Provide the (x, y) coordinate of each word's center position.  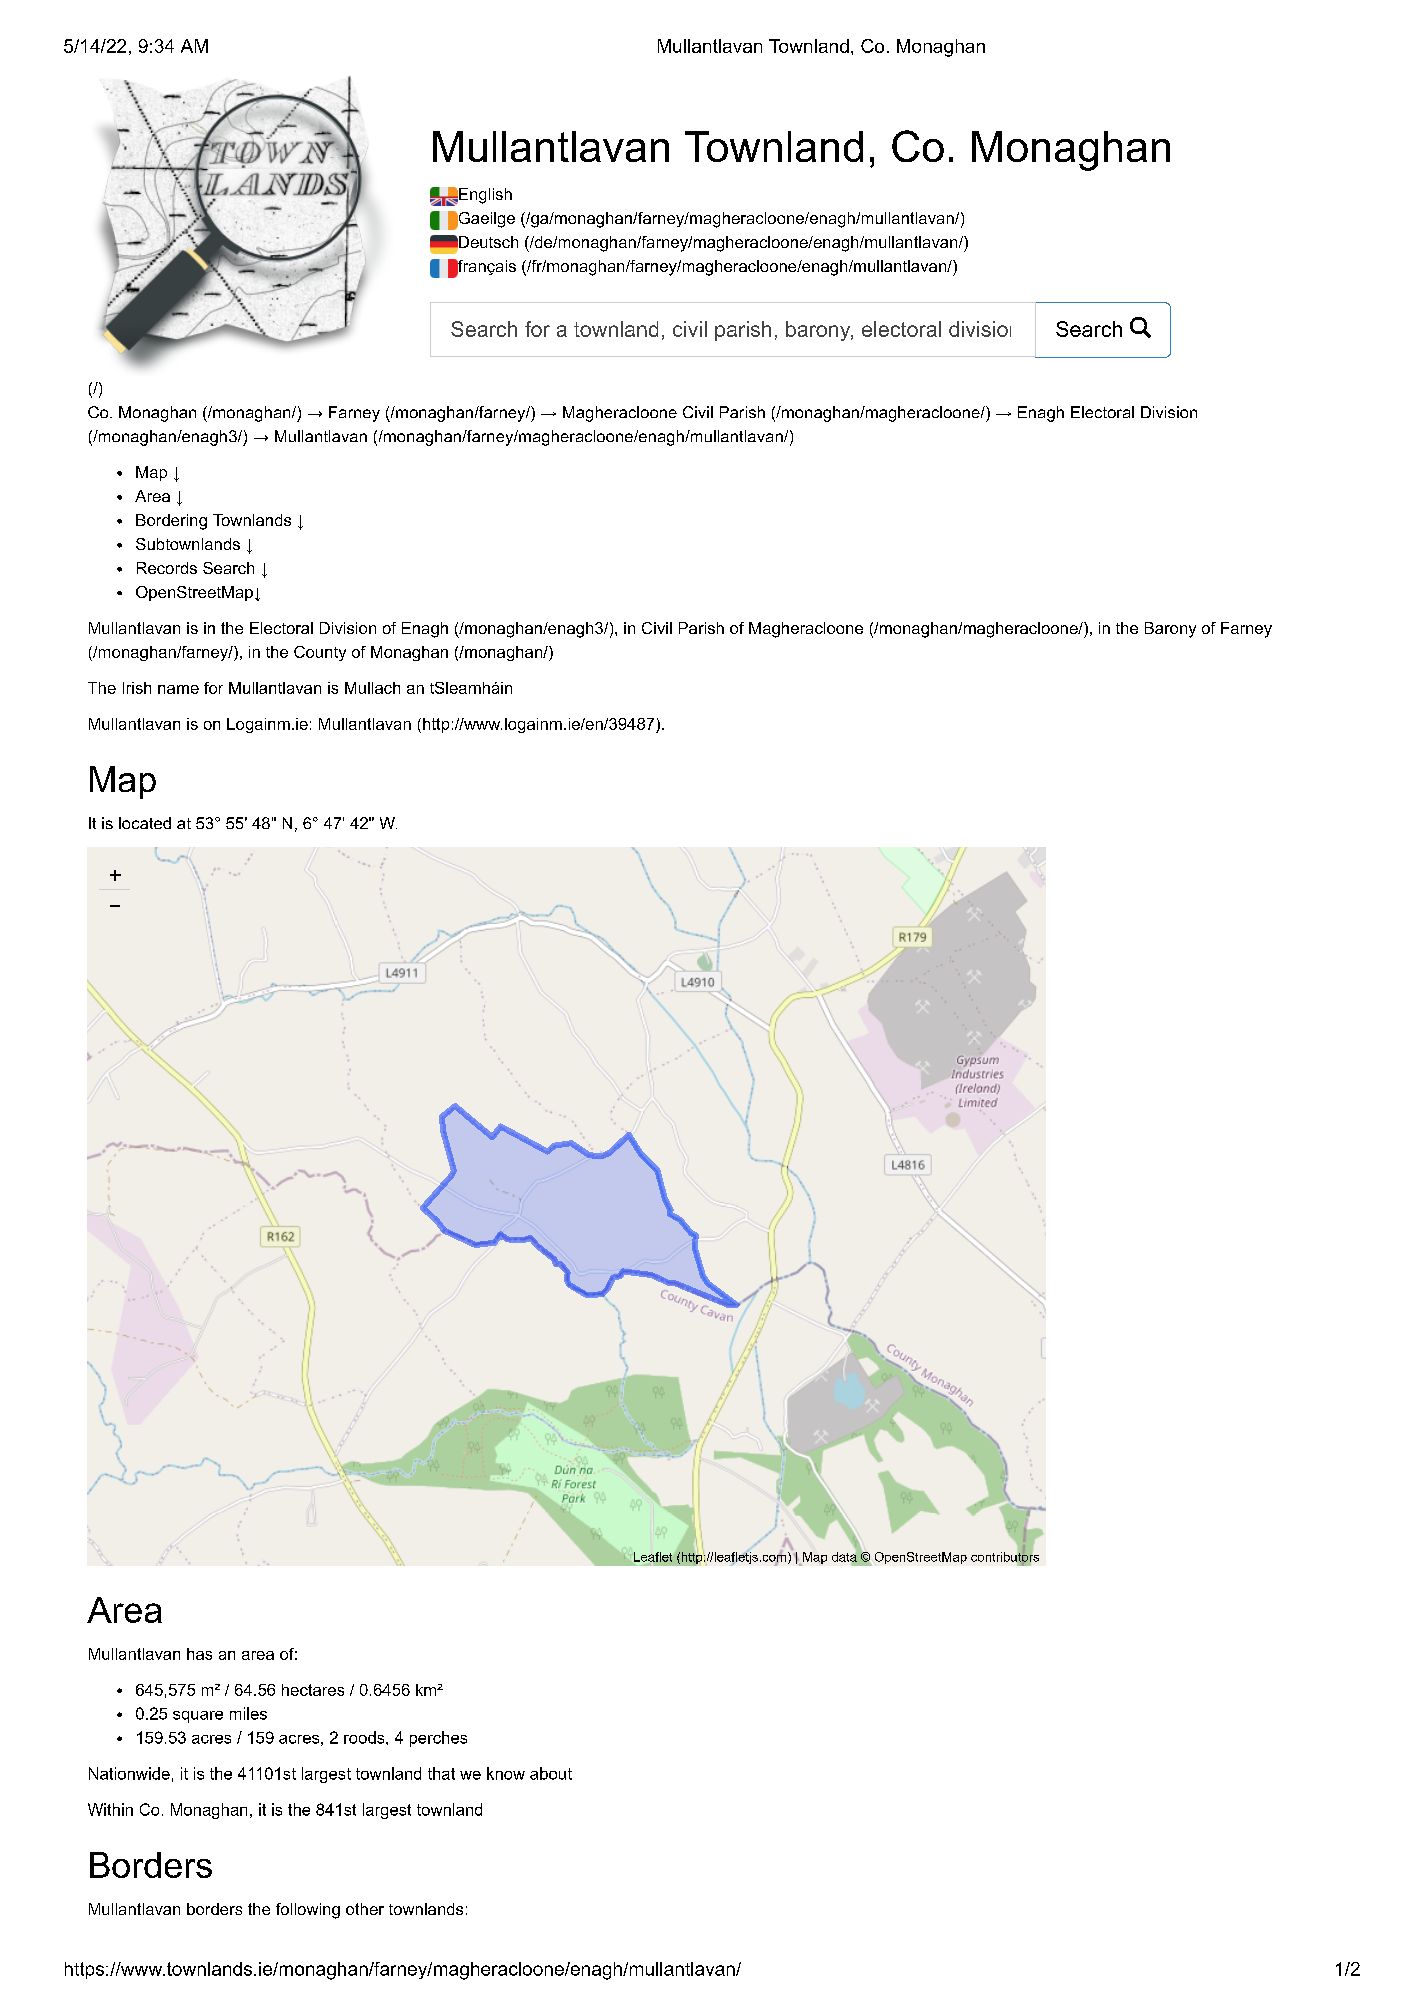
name (178, 689)
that (441, 1773)
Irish (137, 688)
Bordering (171, 522)
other (365, 1909)
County (320, 653)
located (145, 823)
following (308, 1911)
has (199, 1654)
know (506, 1773)
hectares (313, 1690)
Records (167, 568)
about (551, 1773)
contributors (1005, 1556)
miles (248, 1713)
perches (438, 1739)
